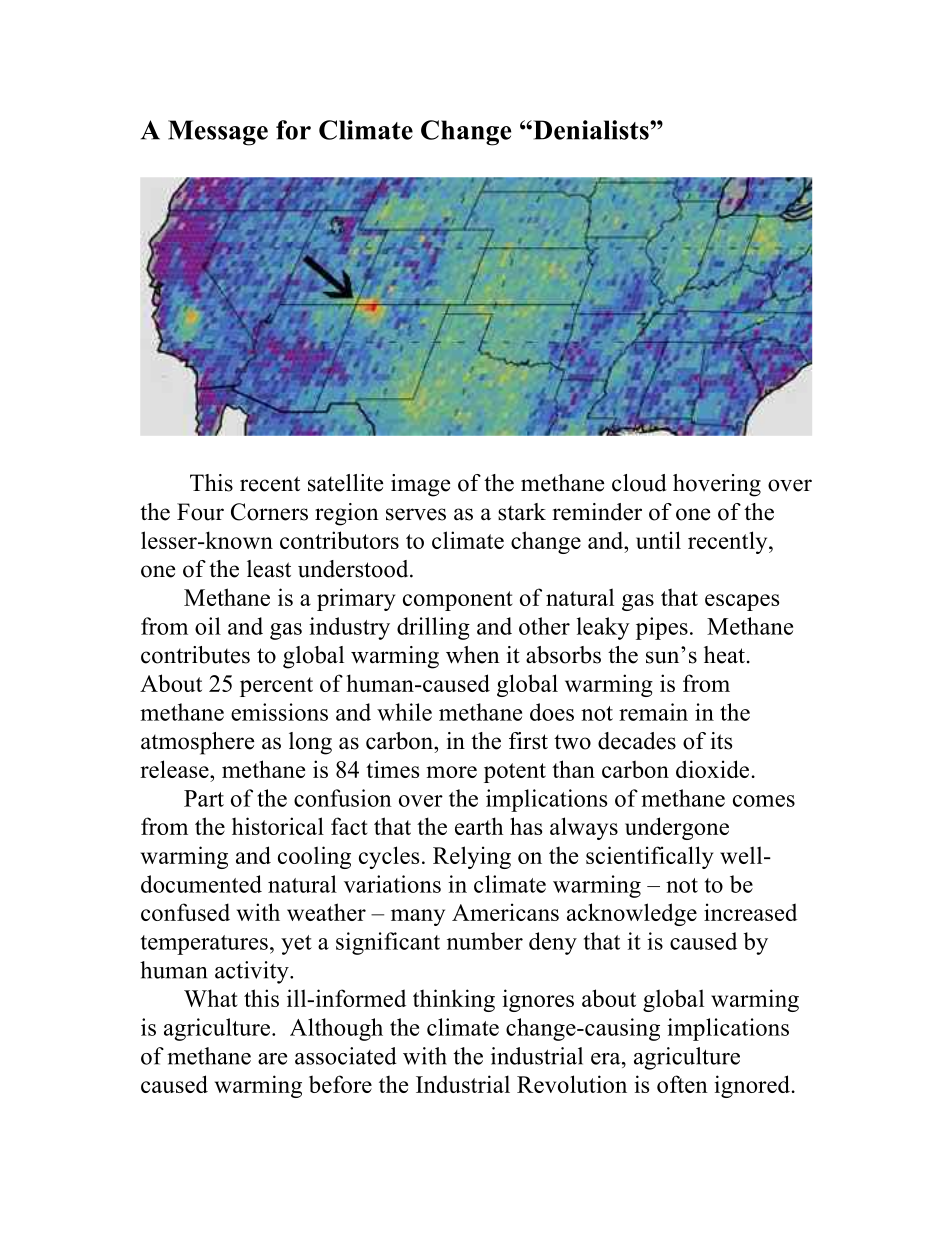 This screenshot has height=1233, width=952. I want to click on image, so click(420, 485).
